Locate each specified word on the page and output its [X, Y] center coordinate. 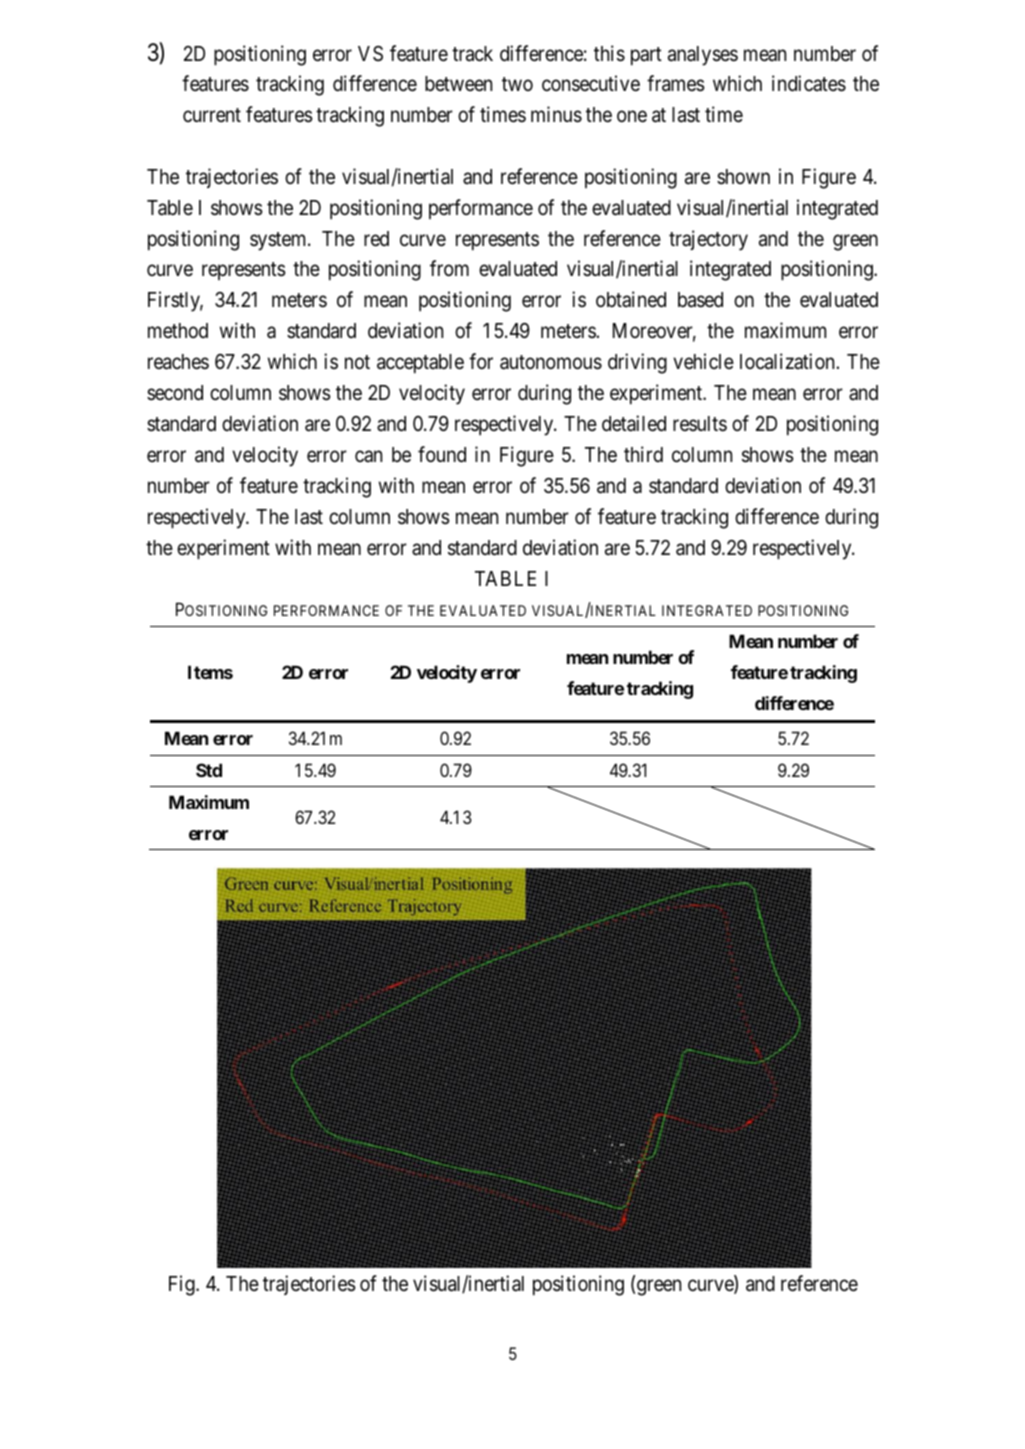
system [279, 241]
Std [209, 770]
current [212, 115]
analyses [703, 56]
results [700, 424]
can [368, 456]
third [643, 454]
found [442, 454]
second [175, 393]
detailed [634, 423]
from [449, 268]
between [458, 84]
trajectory [708, 240]
